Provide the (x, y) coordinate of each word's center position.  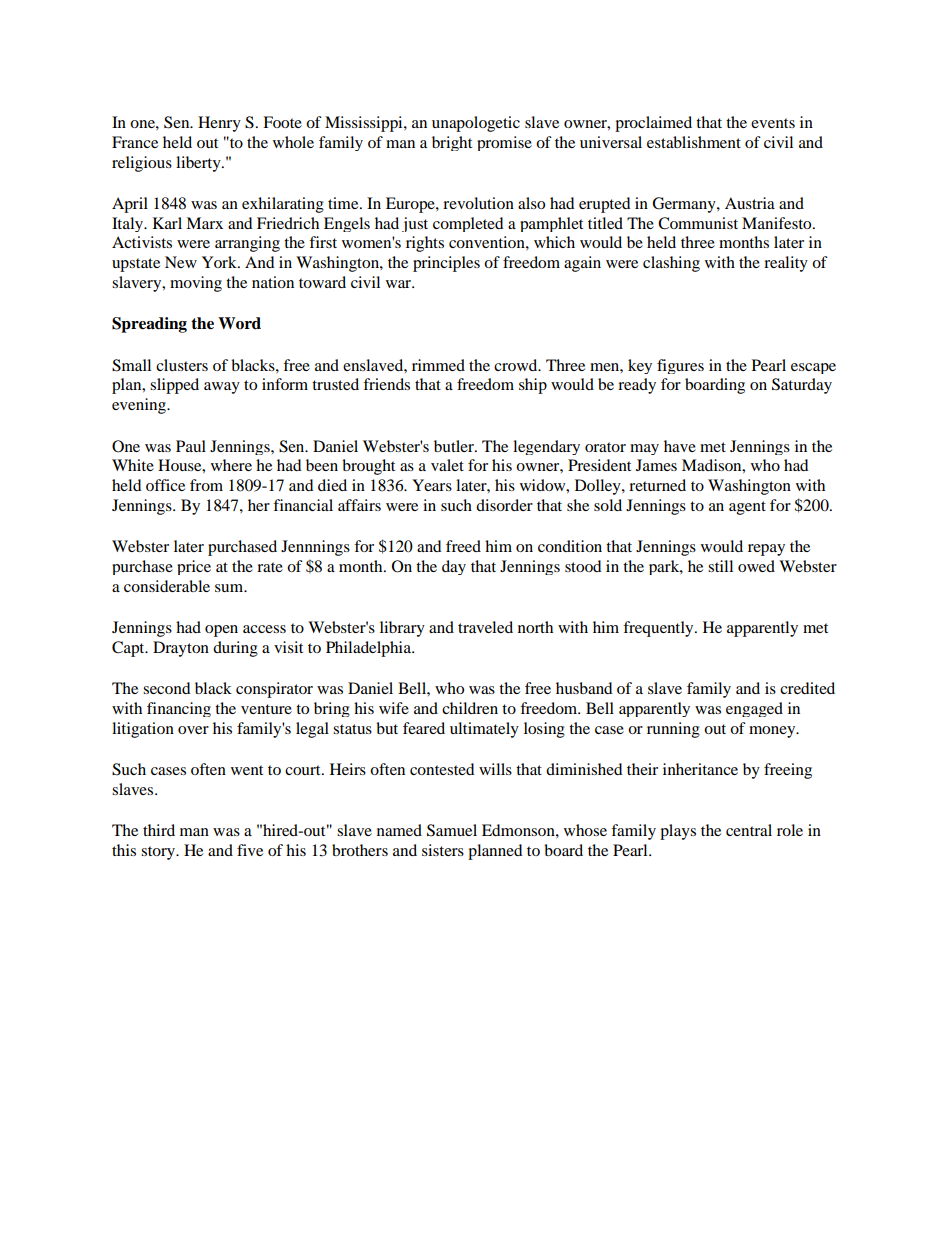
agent (747, 508)
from (206, 485)
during (235, 649)
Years (432, 485)
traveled (485, 627)
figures (680, 366)
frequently (659, 629)
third (159, 830)
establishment (694, 142)
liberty (199, 164)
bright (452, 143)
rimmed (438, 365)
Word (239, 323)
